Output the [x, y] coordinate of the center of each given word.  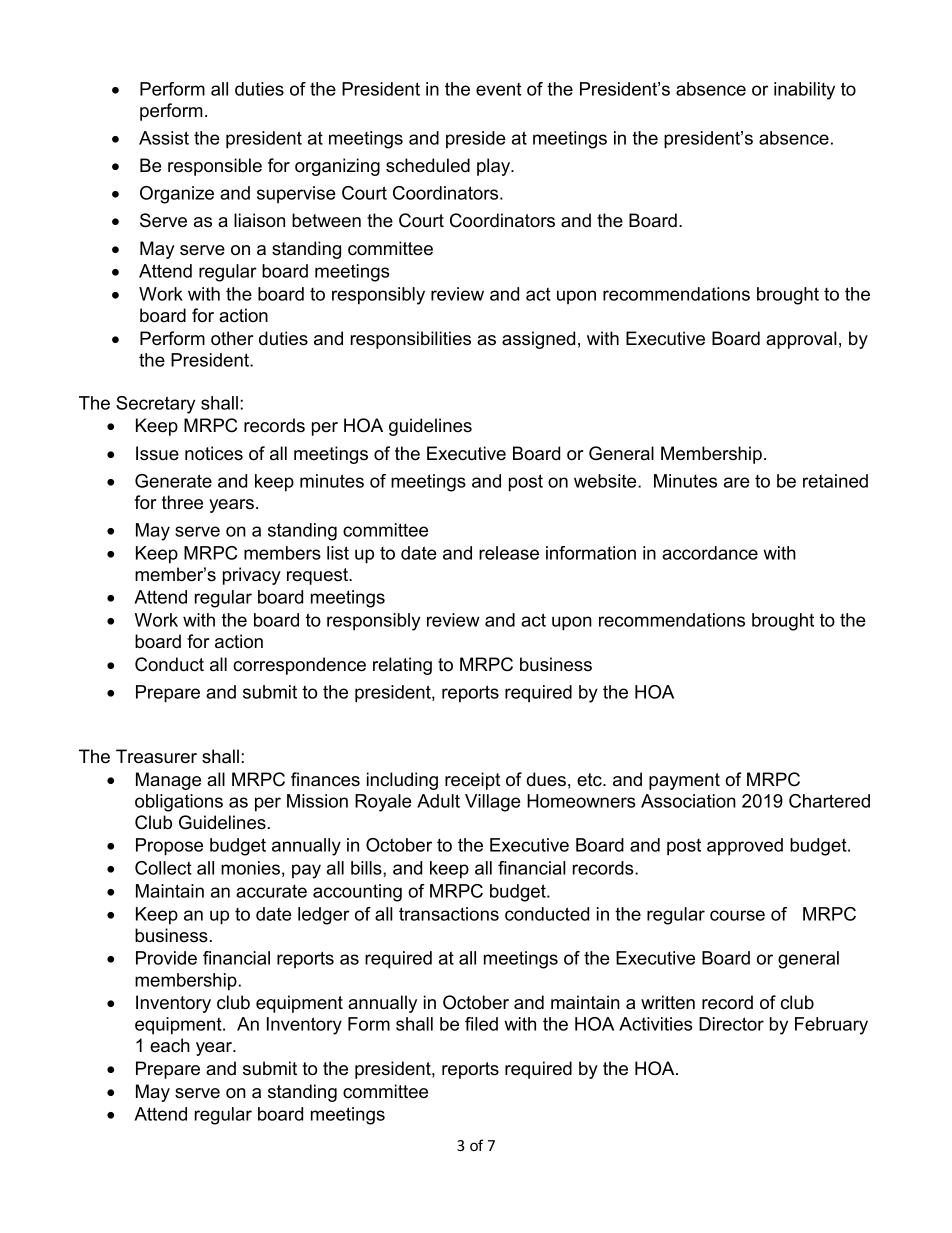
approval [801, 340]
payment [684, 781]
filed [481, 1024]
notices [214, 453]
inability [804, 91]
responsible [215, 167]
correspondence [299, 666]
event [498, 89]
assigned [538, 340]
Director [731, 1024]
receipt [472, 781]
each [170, 1045]
